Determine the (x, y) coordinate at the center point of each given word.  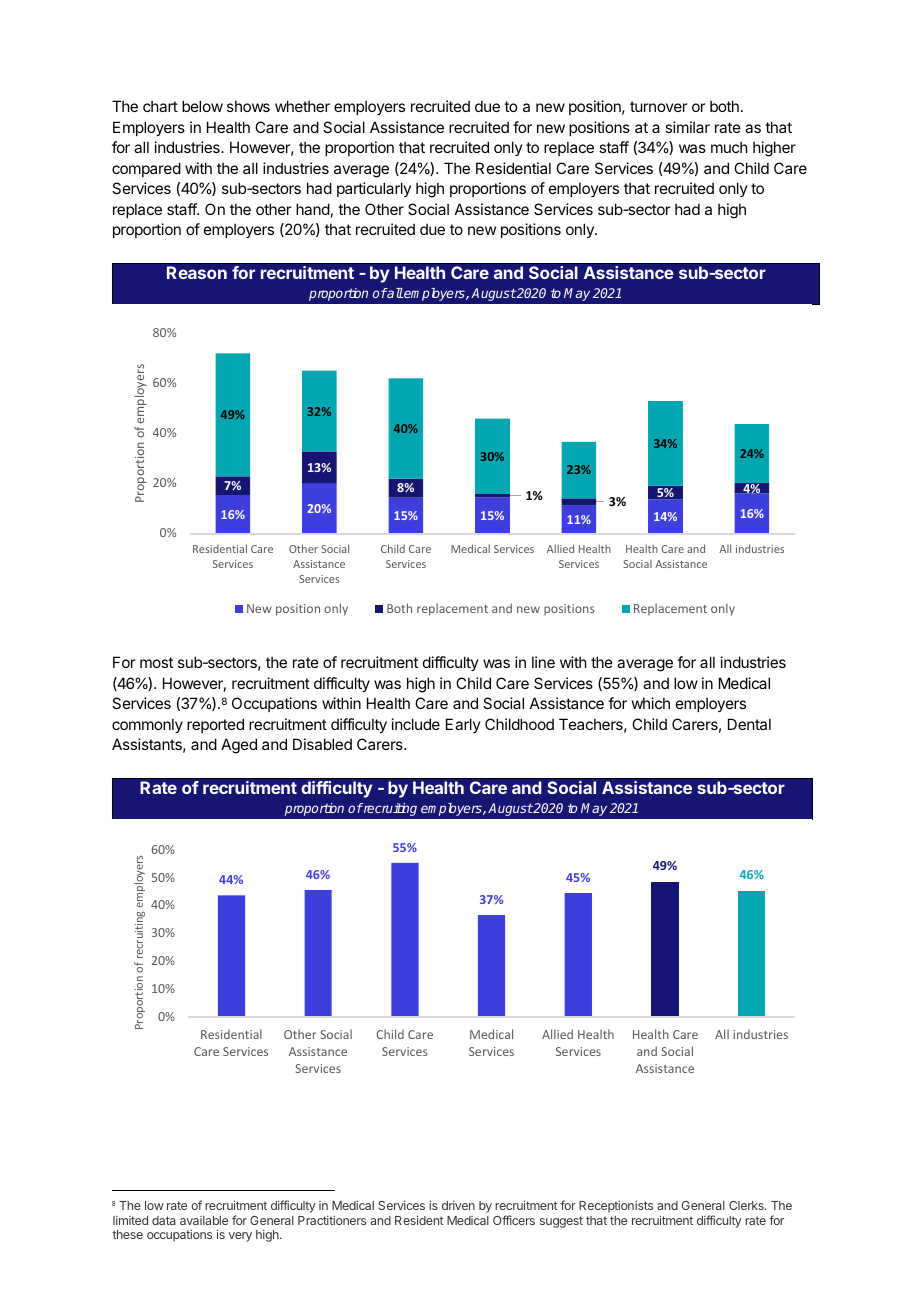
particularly (374, 189)
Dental (749, 724)
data (164, 1220)
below (202, 106)
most (156, 662)
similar (687, 127)
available (204, 1220)
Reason (197, 272)
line (543, 662)
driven (458, 1205)
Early (463, 725)
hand (313, 209)
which (651, 703)
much (729, 147)
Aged (239, 746)
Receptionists (616, 1206)
